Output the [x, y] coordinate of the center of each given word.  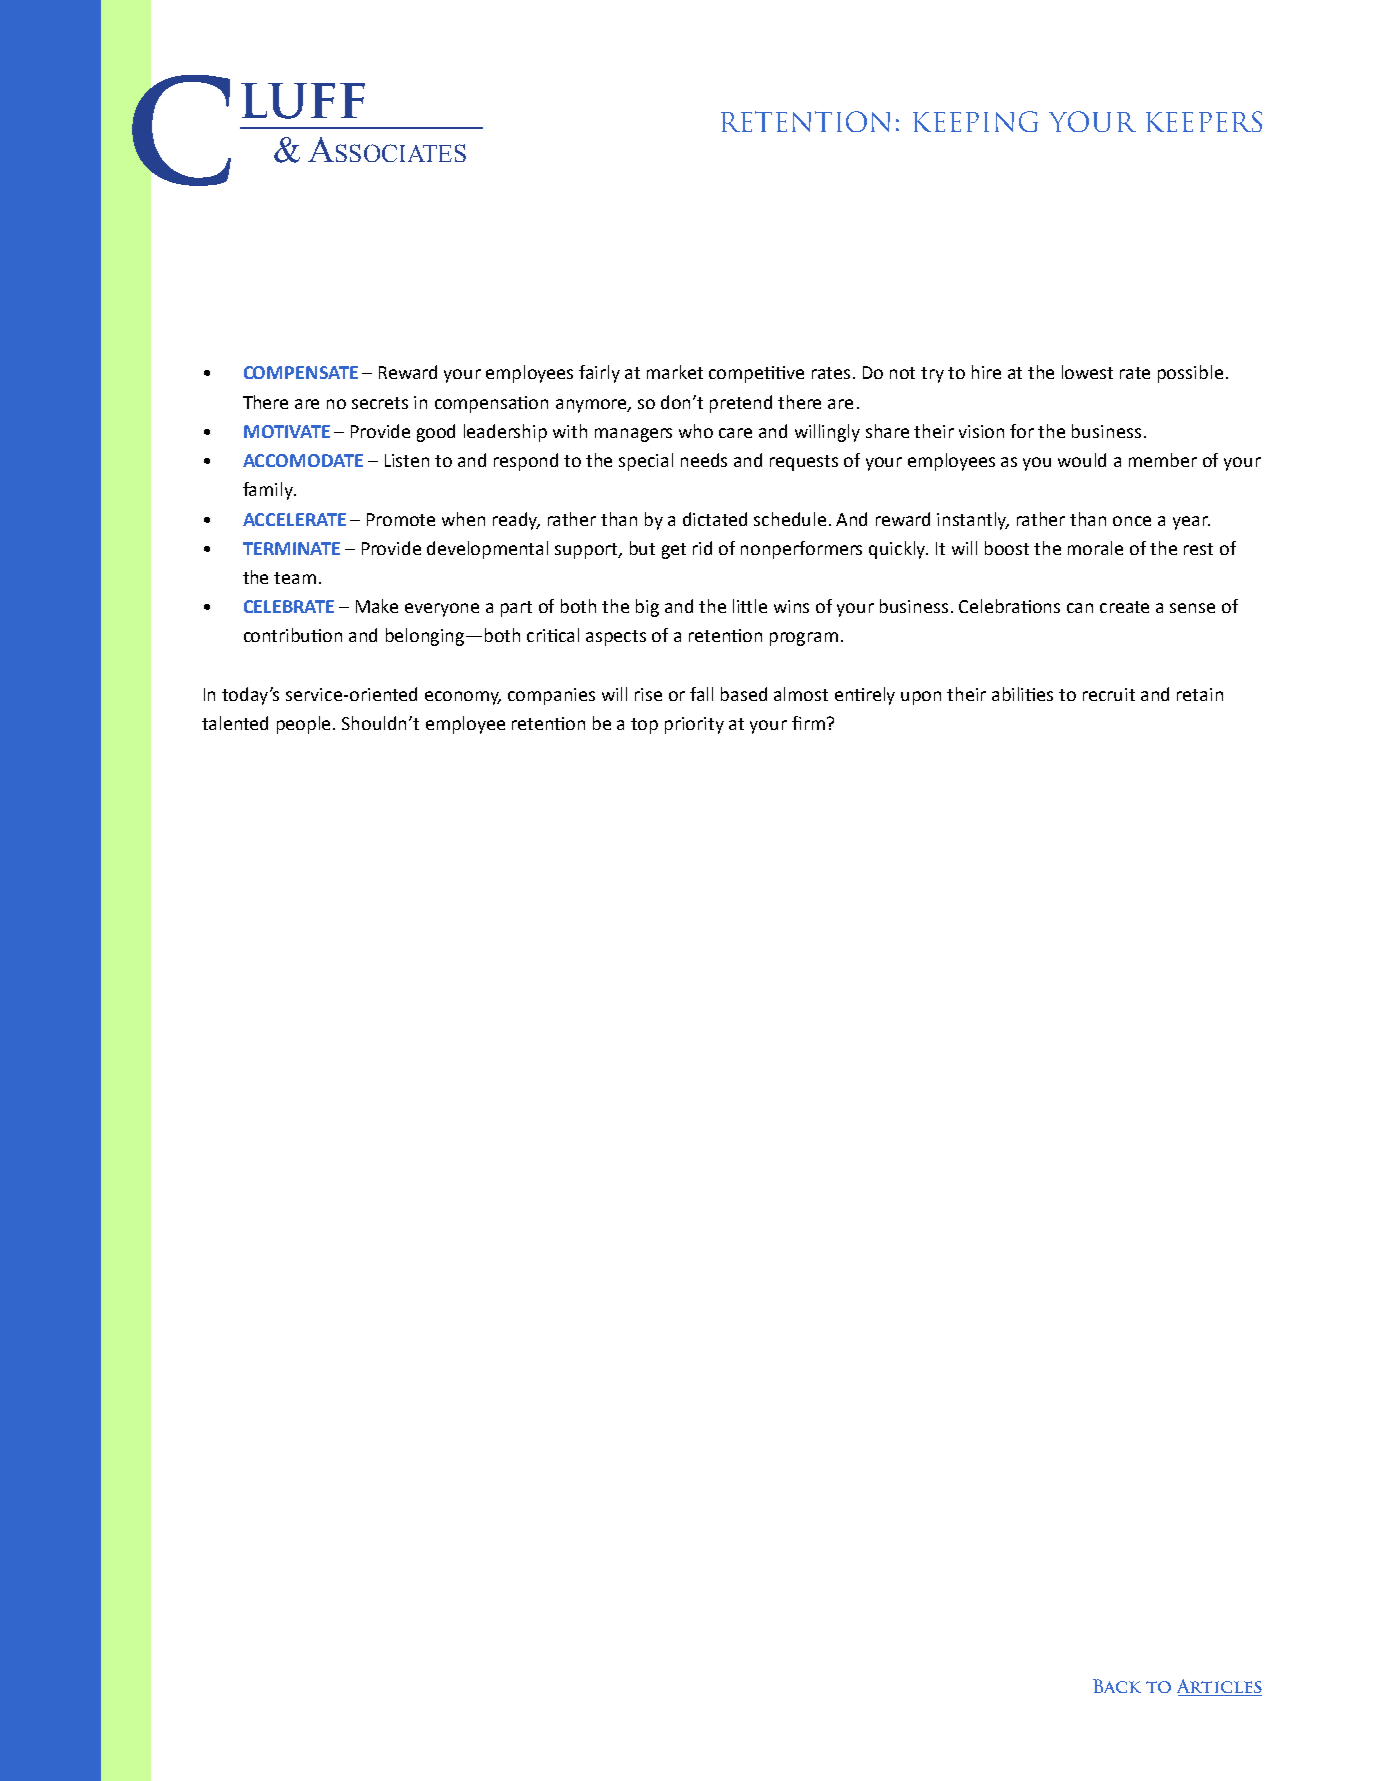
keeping [975, 121]
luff [303, 101]
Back [1117, 1686]
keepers [1204, 121]
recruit [1109, 694]
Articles [1219, 1687]
